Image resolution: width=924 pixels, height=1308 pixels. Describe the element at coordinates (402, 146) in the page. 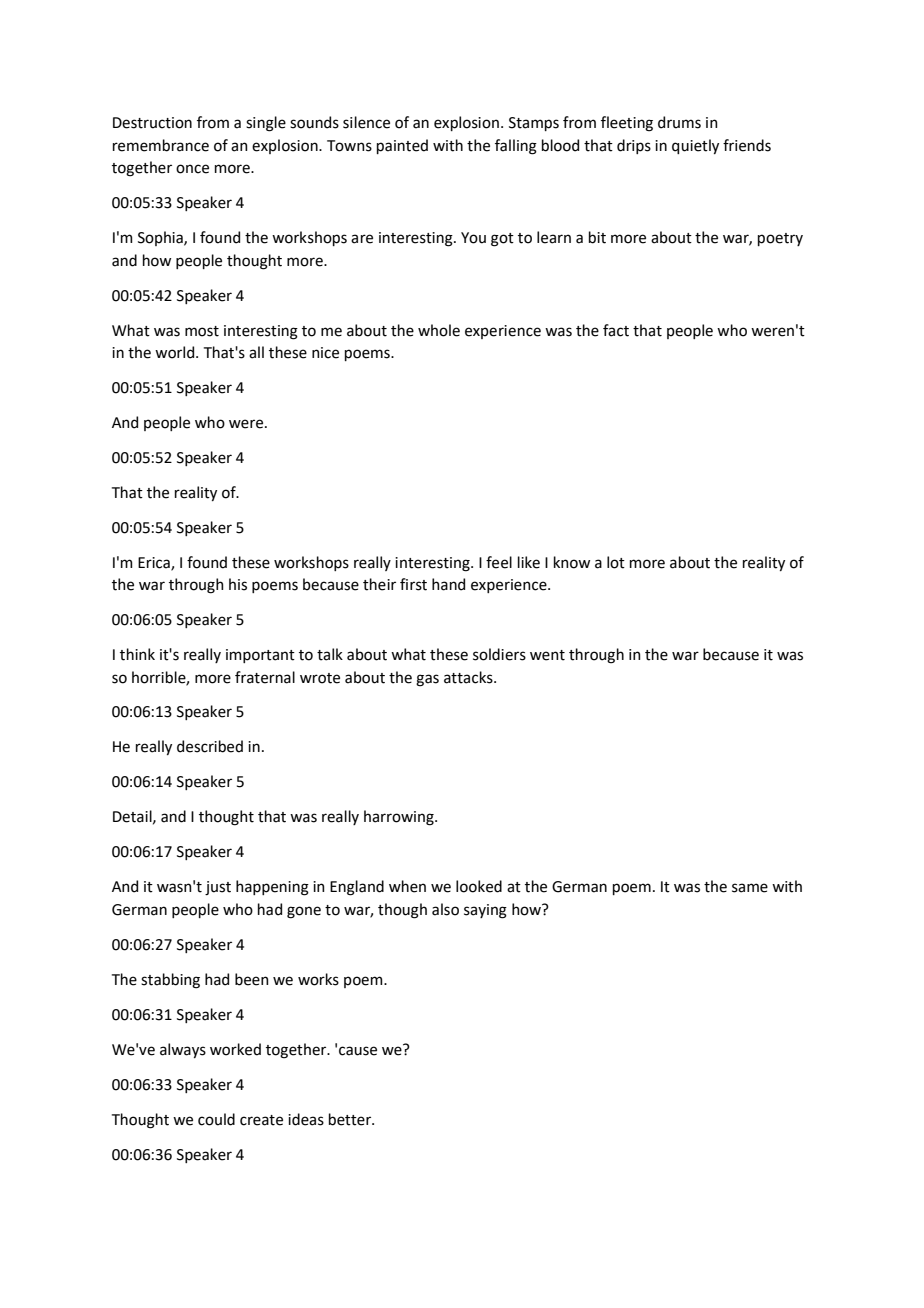

I see `painted` at that location.
